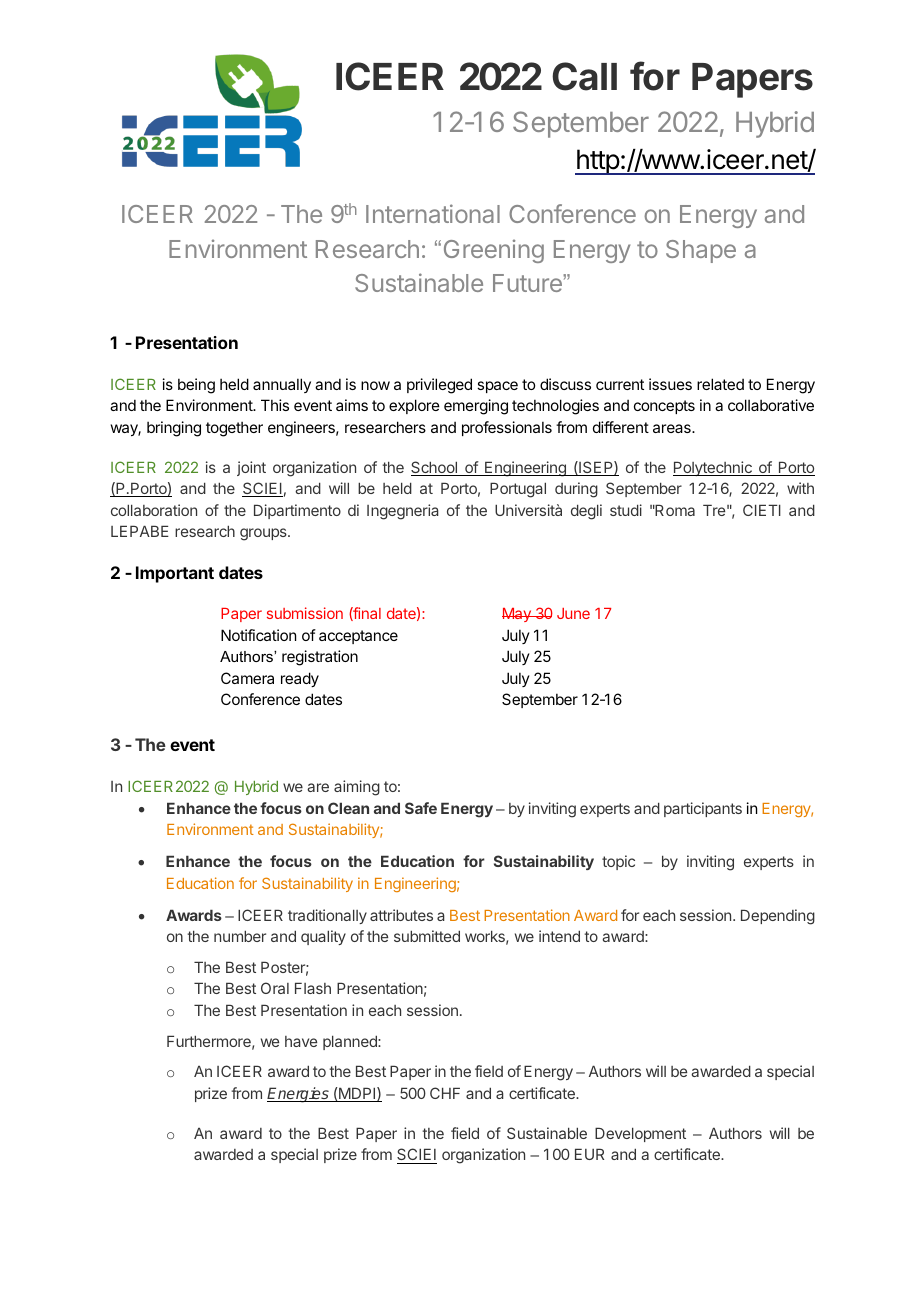  Describe the element at coordinates (433, 213) in the screenshot. I see `International` at that location.
